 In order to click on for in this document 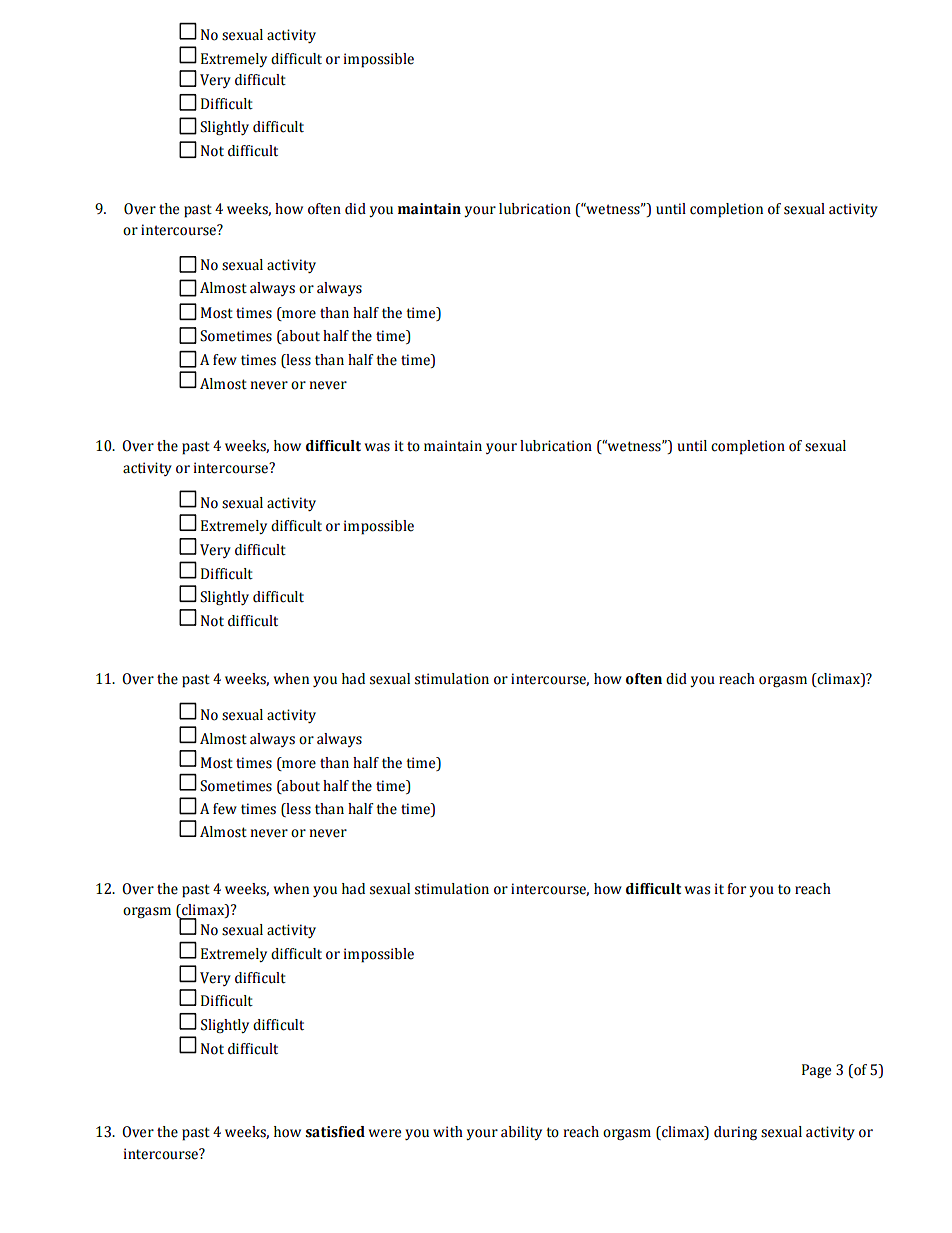, I will do `click(736, 889)`.
